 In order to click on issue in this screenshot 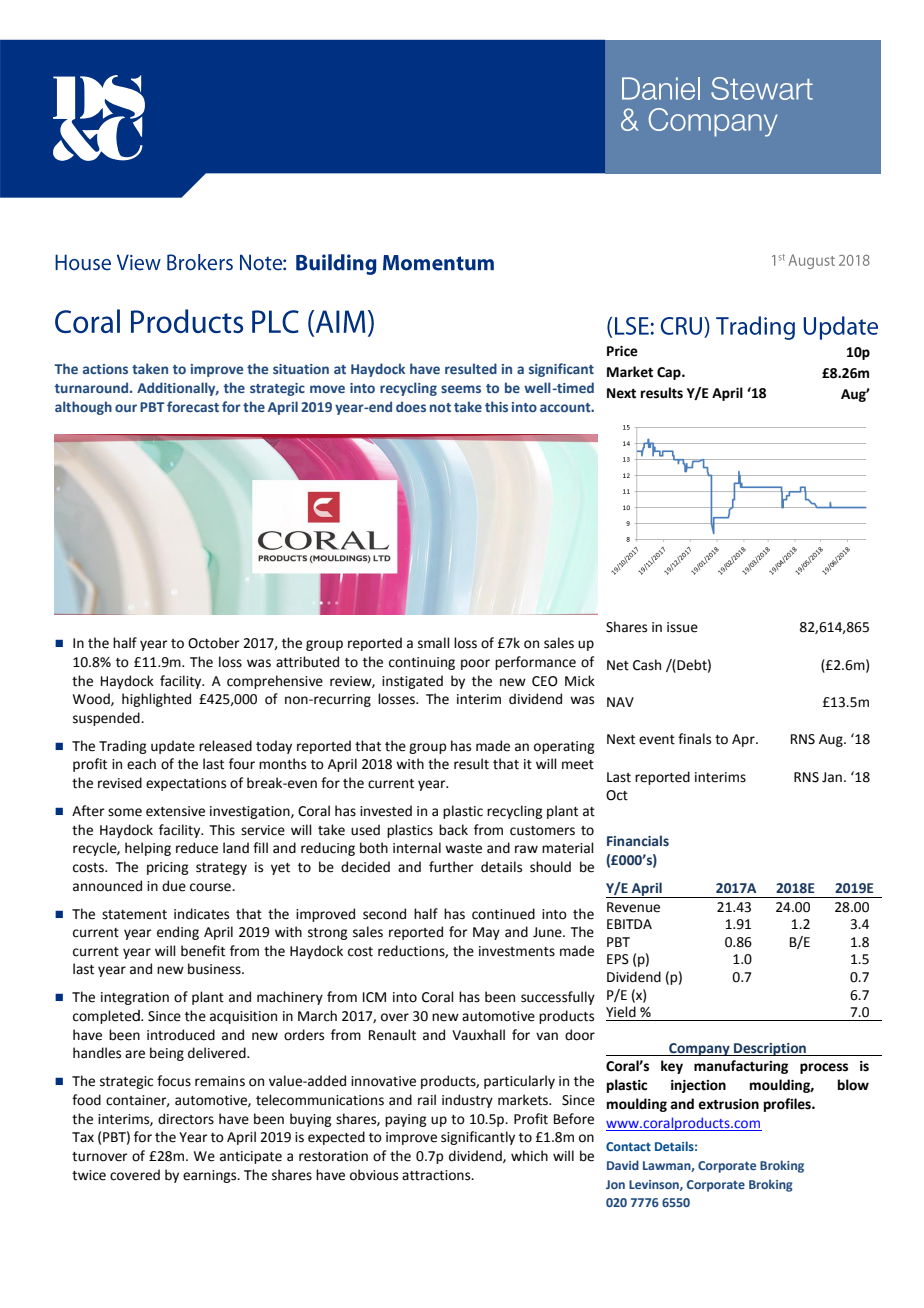, I will do `click(682, 627)`.
